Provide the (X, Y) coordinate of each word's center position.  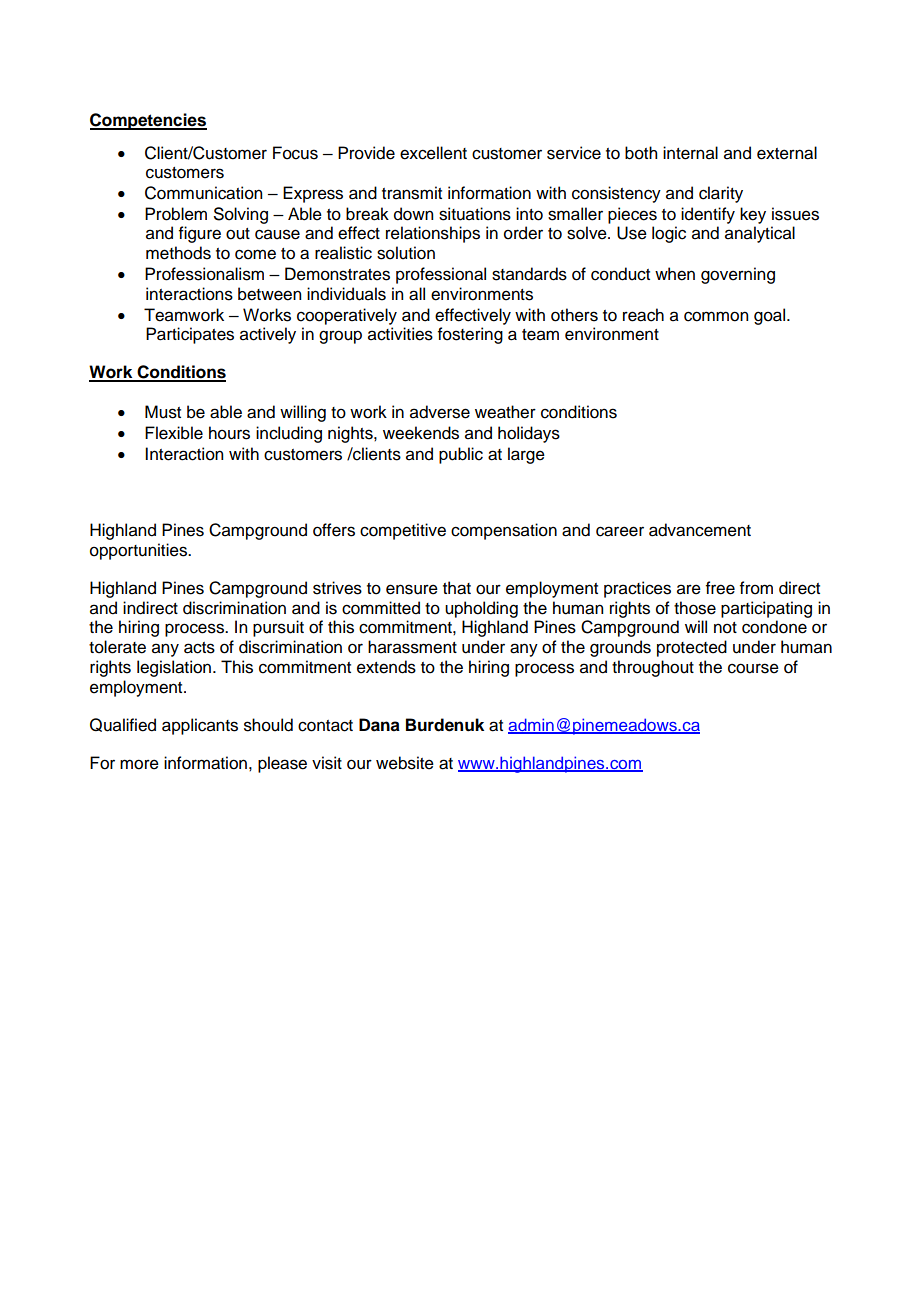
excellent (433, 153)
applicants (200, 726)
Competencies (148, 121)
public (461, 455)
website (405, 763)
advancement (700, 530)
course (753, 668)
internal (690, 153)
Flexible (174, 433)
